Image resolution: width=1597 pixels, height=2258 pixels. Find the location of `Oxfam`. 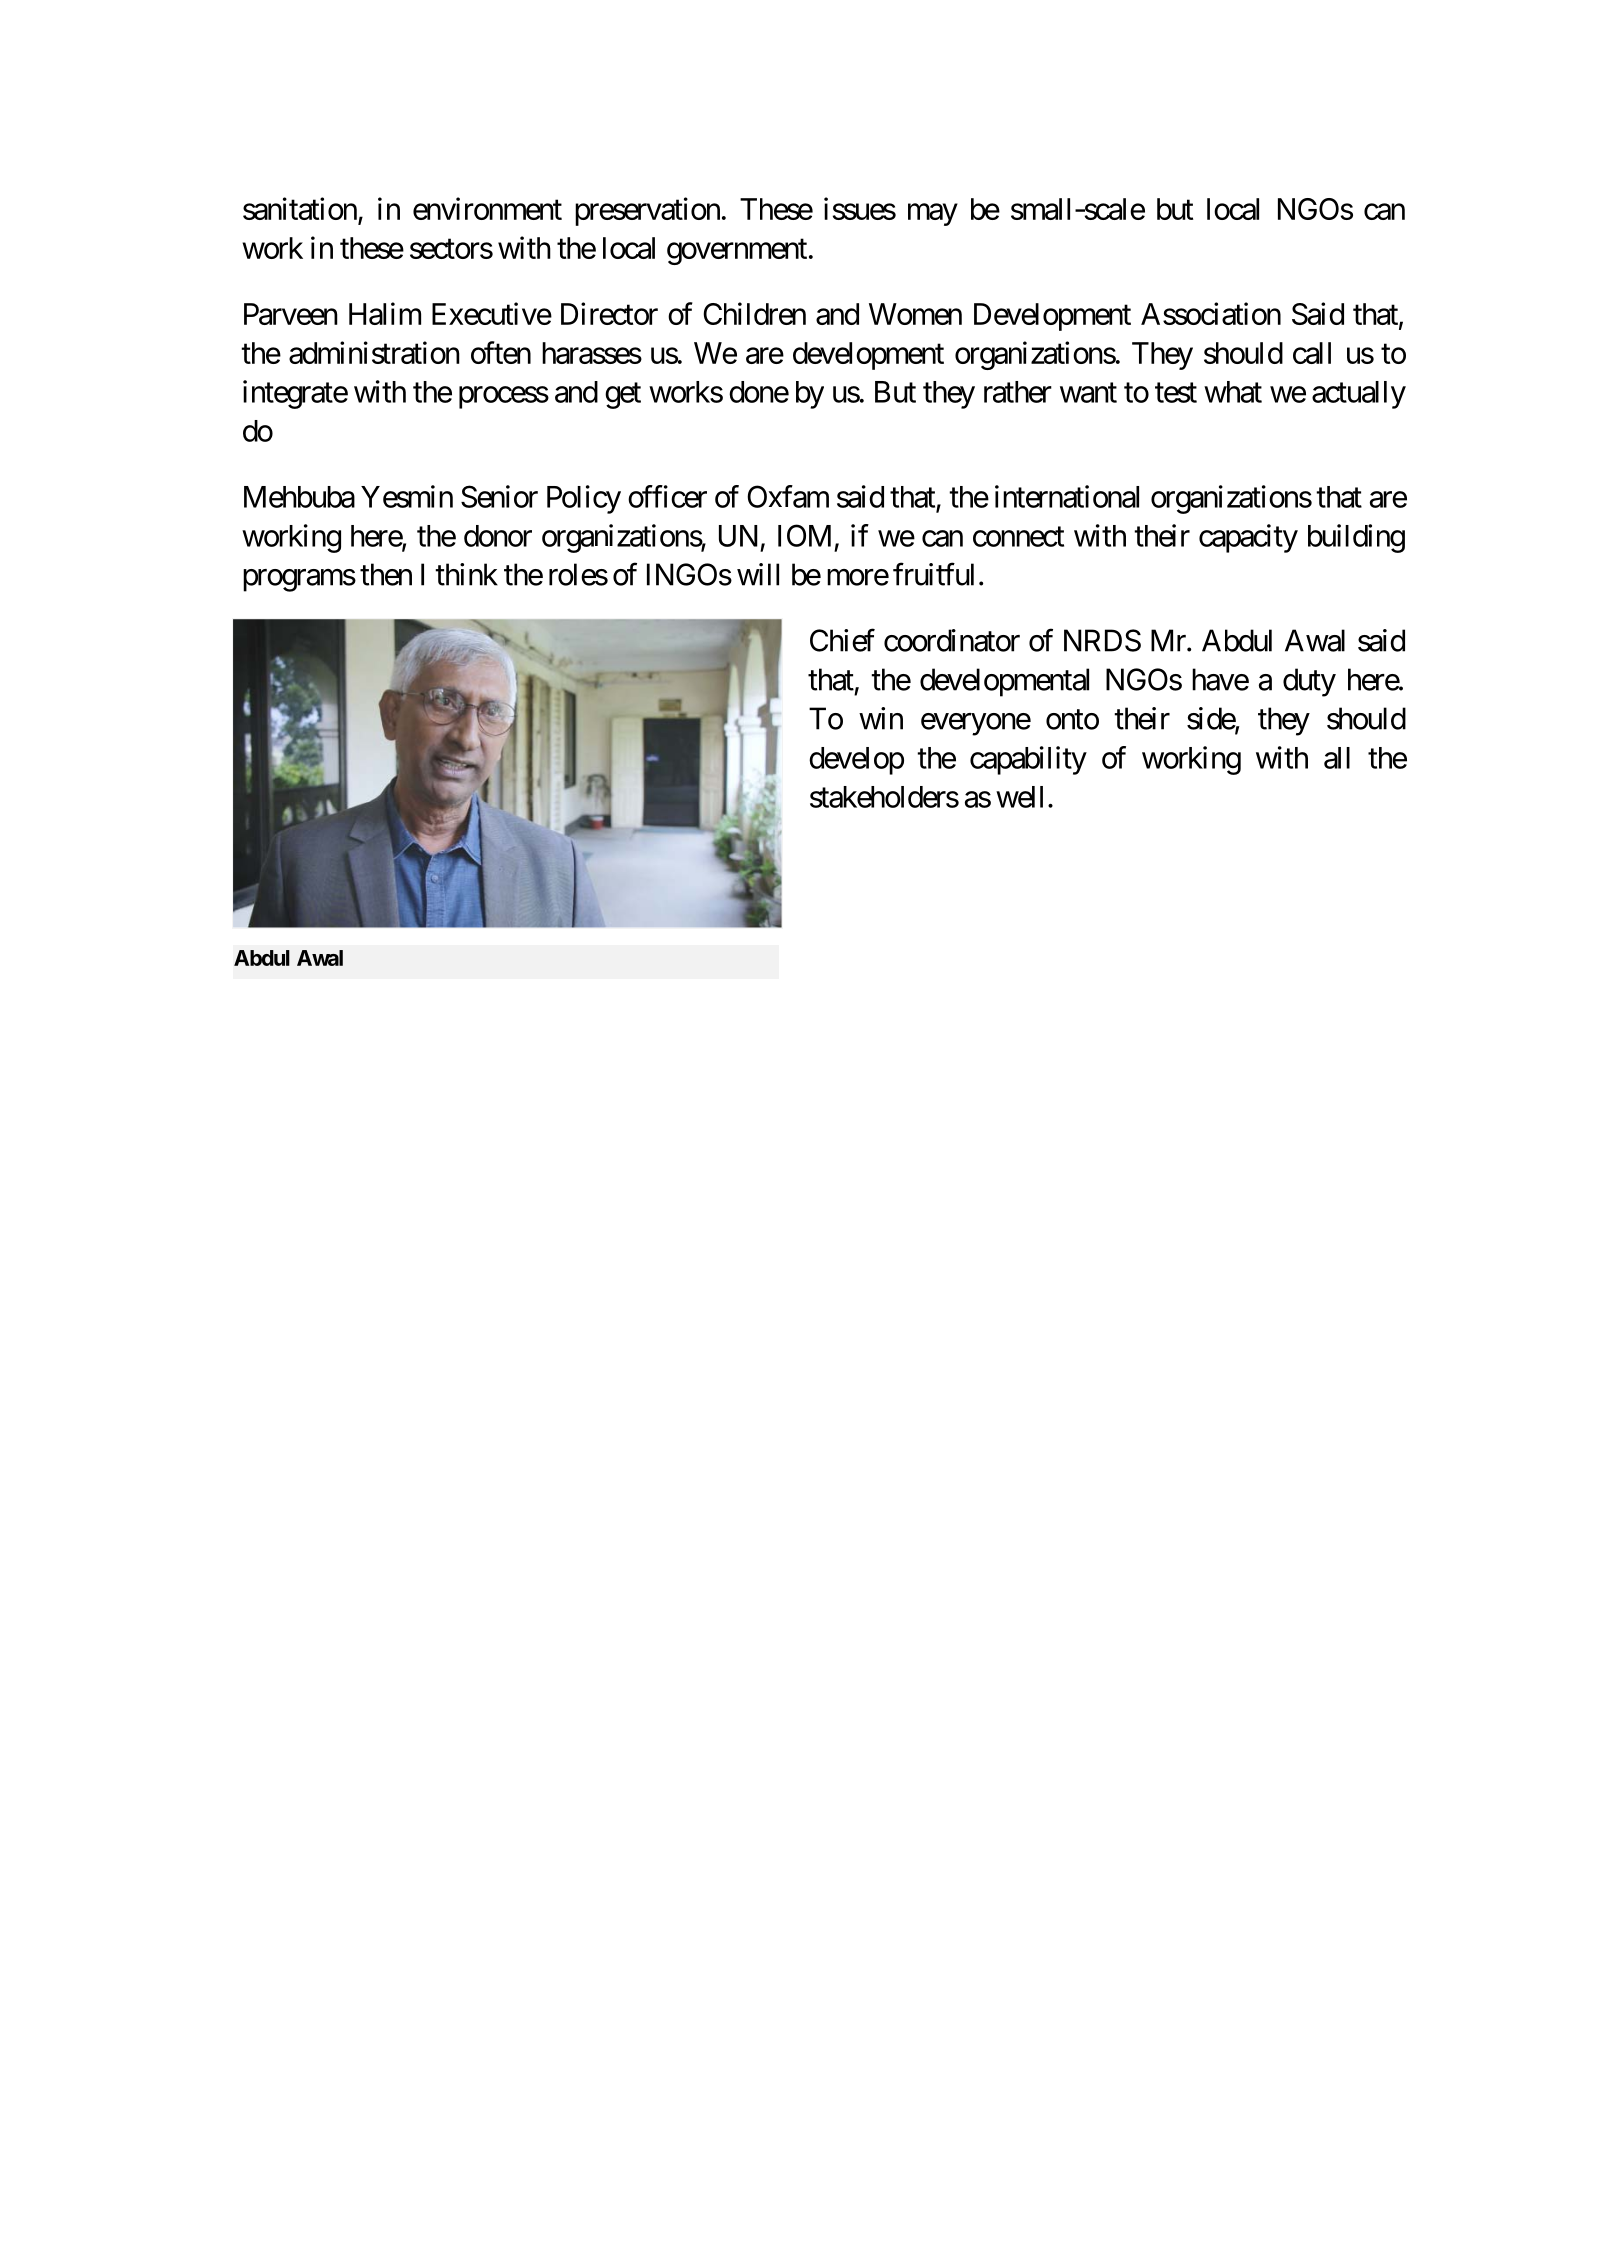

Oxfam is located at coordinates (788, 496).
